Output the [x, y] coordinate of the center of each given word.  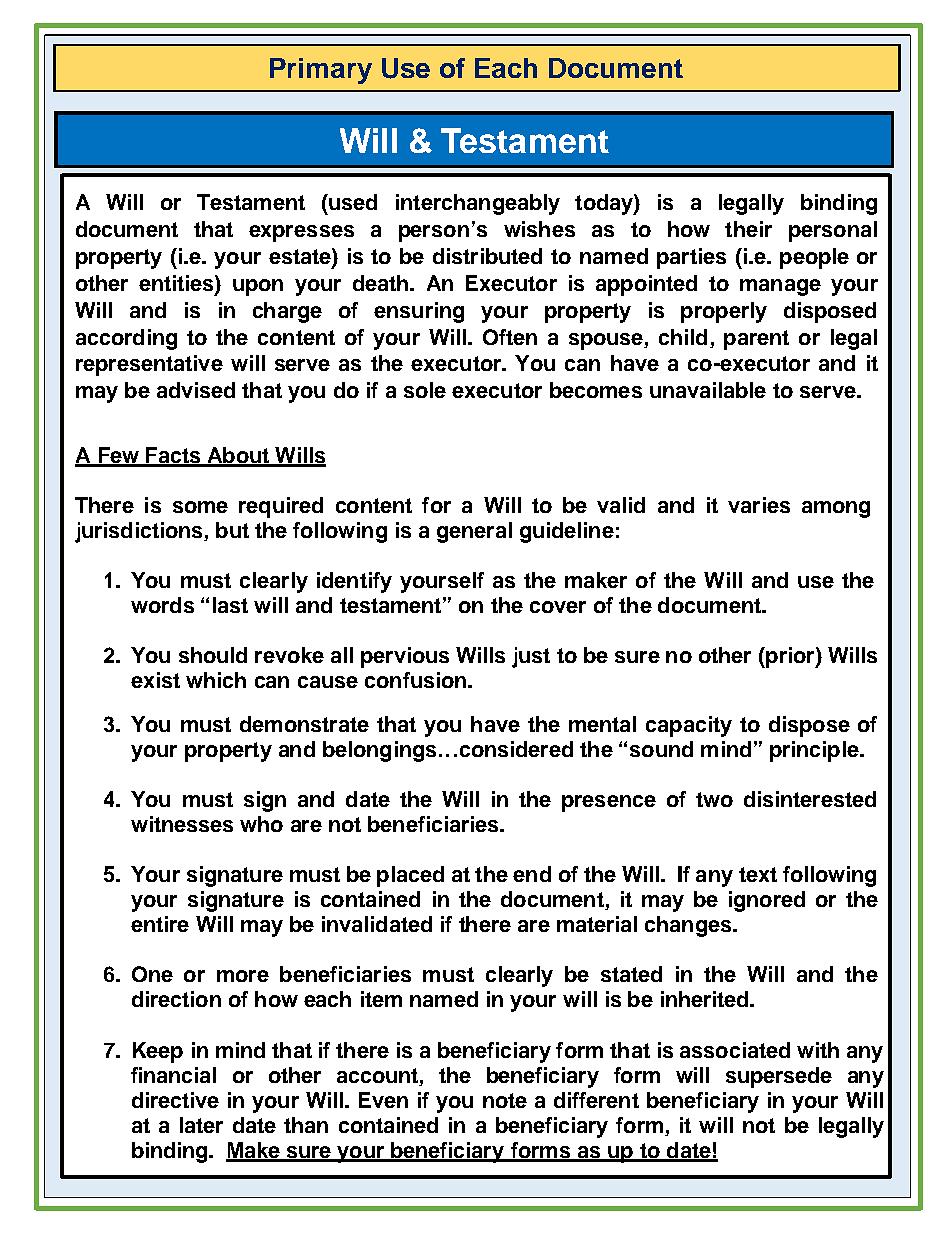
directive [175, 1100]
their [748, 229]
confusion [415, 680]
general [474, 532]
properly [724, 312]
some [200, 507]
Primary [321, 71]
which [216, 680]
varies [759, 505]
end [532, 874]
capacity [689, 726]
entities [177, 283]
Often [510, 337]
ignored [767, 901]
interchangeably [478, 204]
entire [160, 924]
